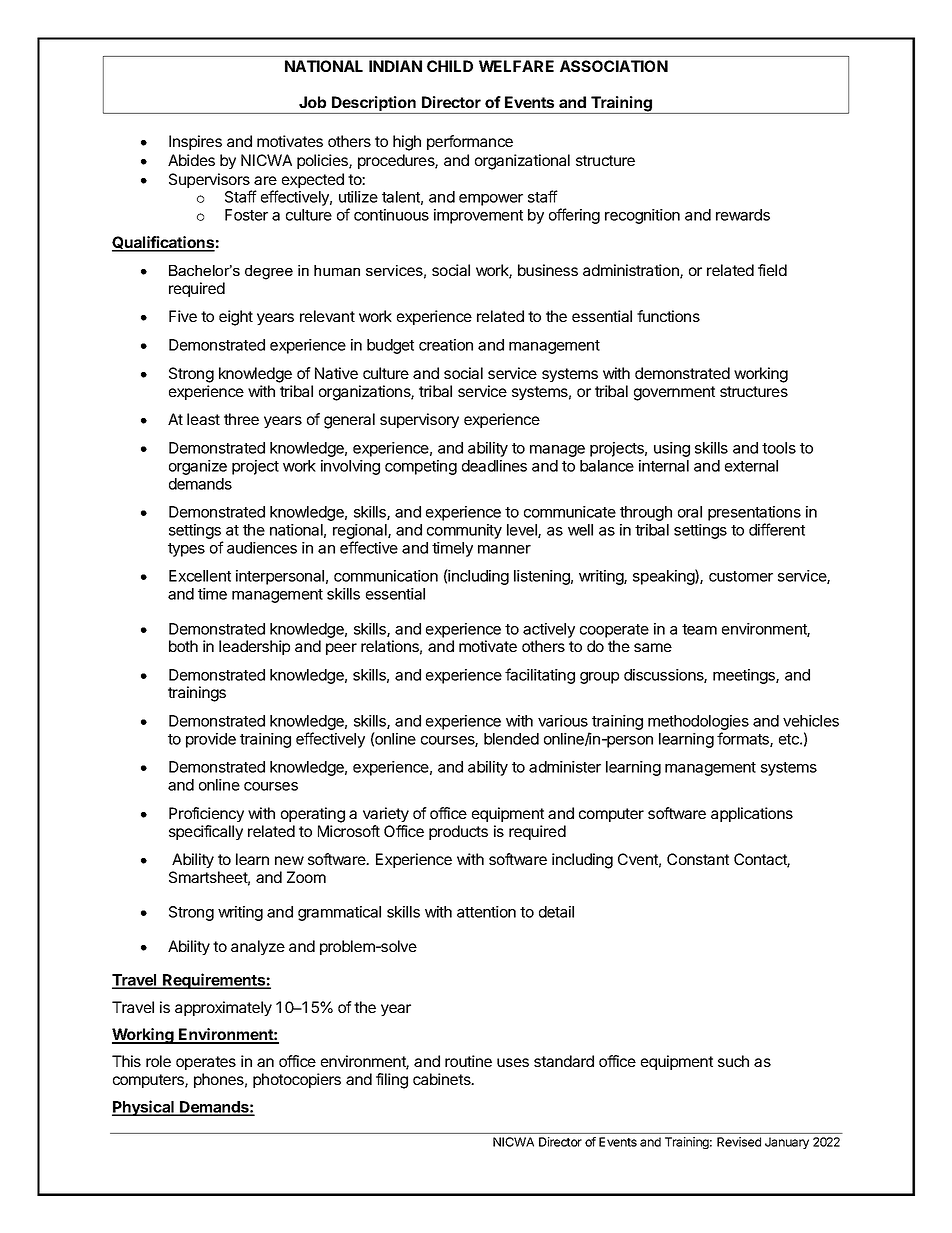 This screenshot has width=952, height=1233. Describe the element at coordinates (206, 1063) in the screenshot. I see `operates` at that location.
